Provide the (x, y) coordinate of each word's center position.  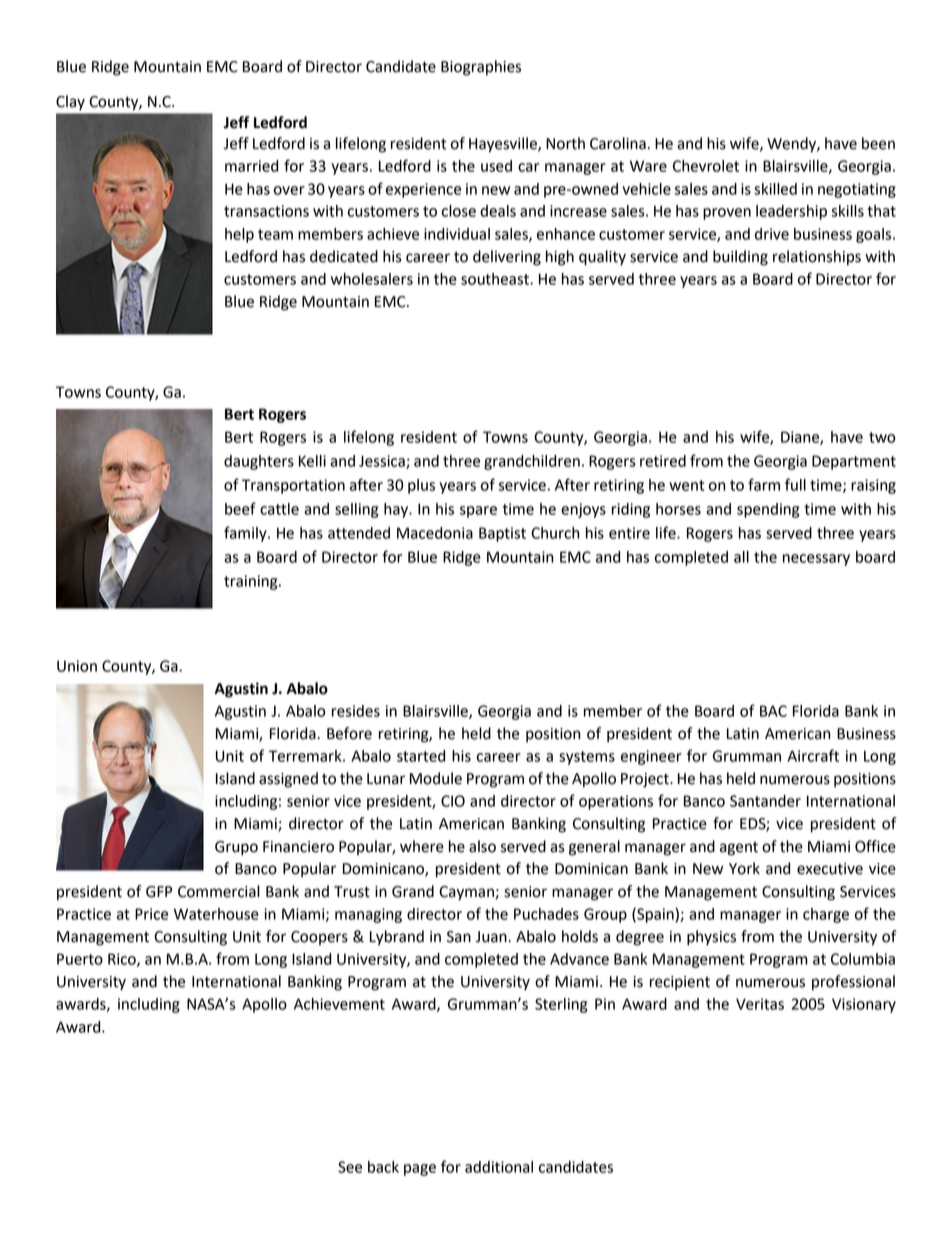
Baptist (502, 534)
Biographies (481, 68)
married (251, 166)
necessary (816, 560)
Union (77, 666)
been (878, 143)
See (350, 1167)
